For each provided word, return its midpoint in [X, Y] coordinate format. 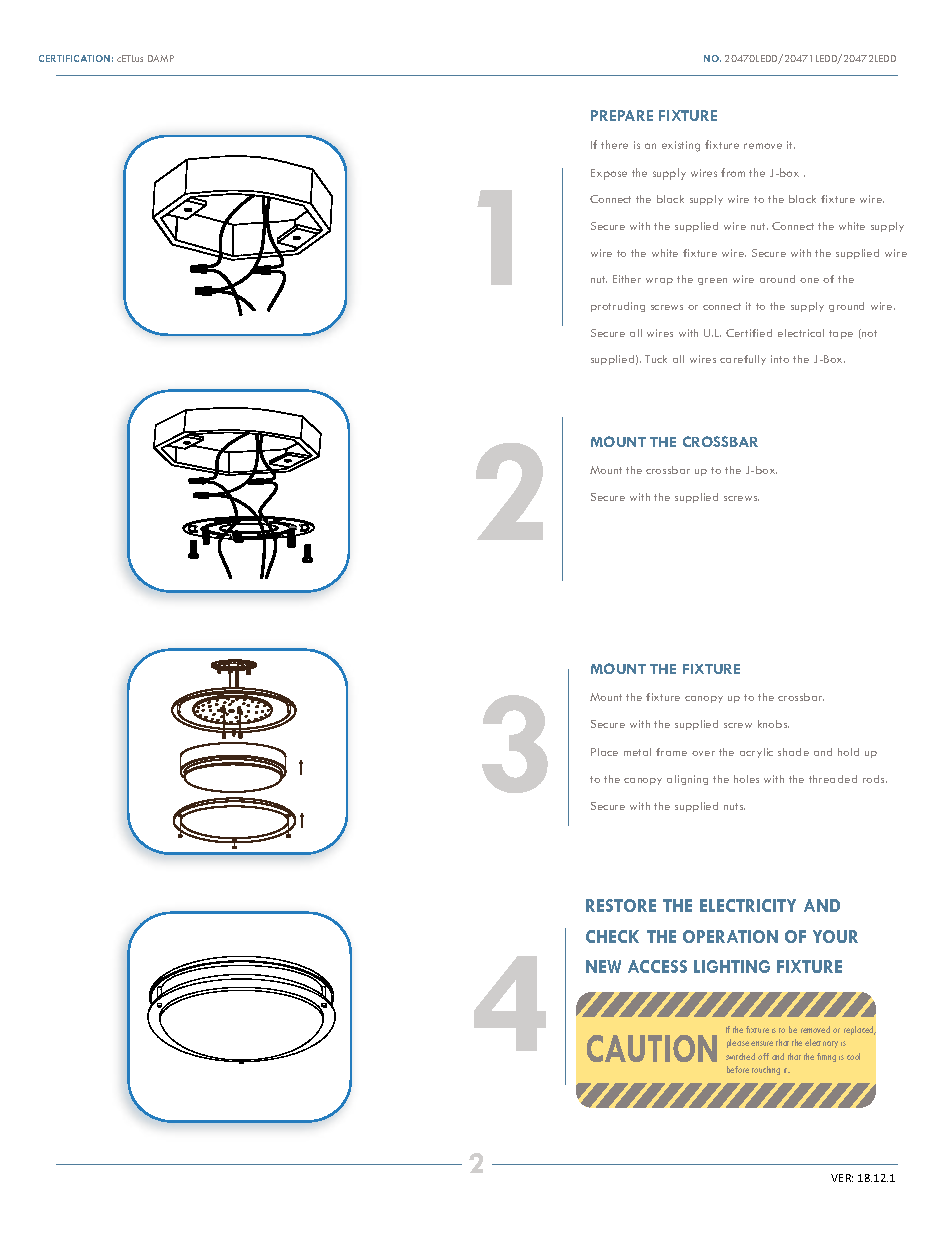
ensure [762, 1043]
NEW [603, 966]
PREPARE [622, 115]
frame [671, 752]
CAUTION [652, 1048]
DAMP [161, 58]
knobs [773, 724]
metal [637, 752]
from [733, 172]
